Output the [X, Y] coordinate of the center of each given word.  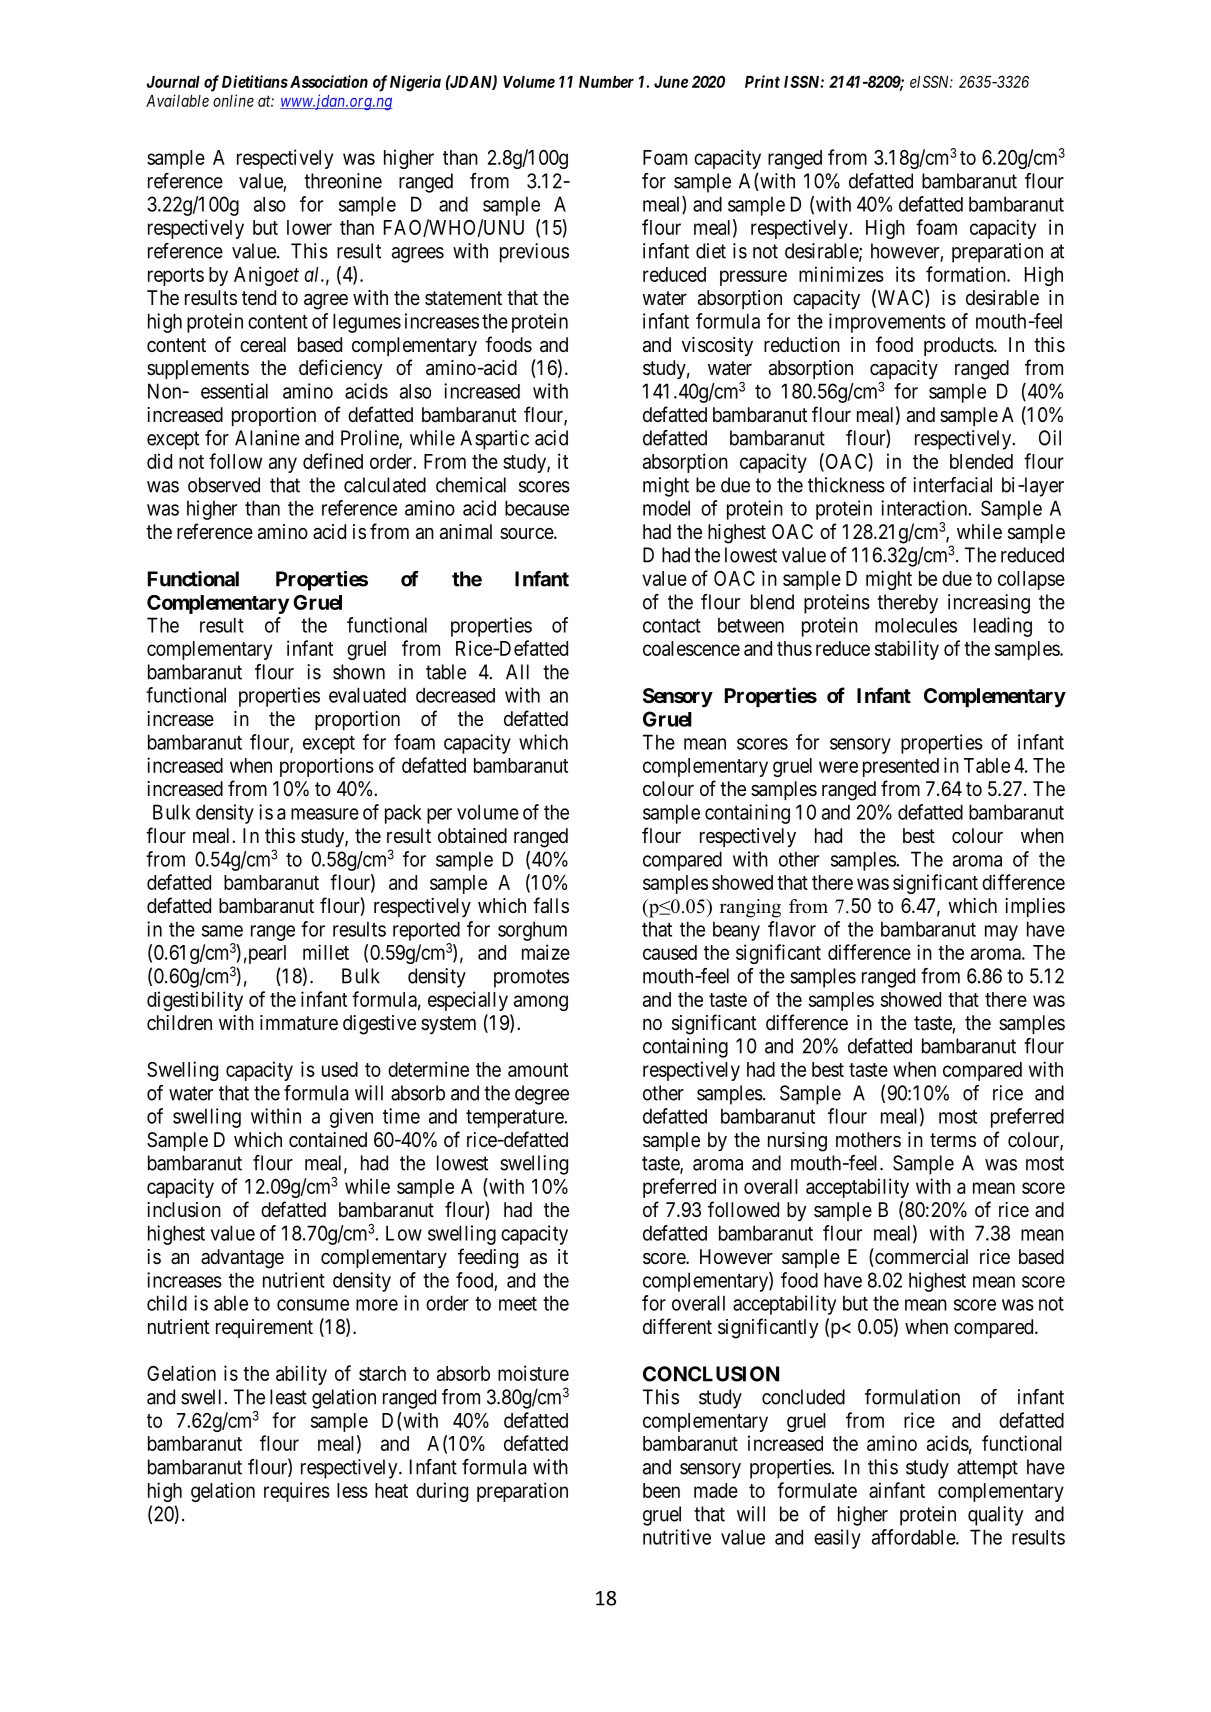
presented [901, 767]
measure [325, 814]
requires [297, 1492]
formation [967, 274]
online [233, 100]
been [661, 1490]
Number [606, 82]
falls [551, 905]
